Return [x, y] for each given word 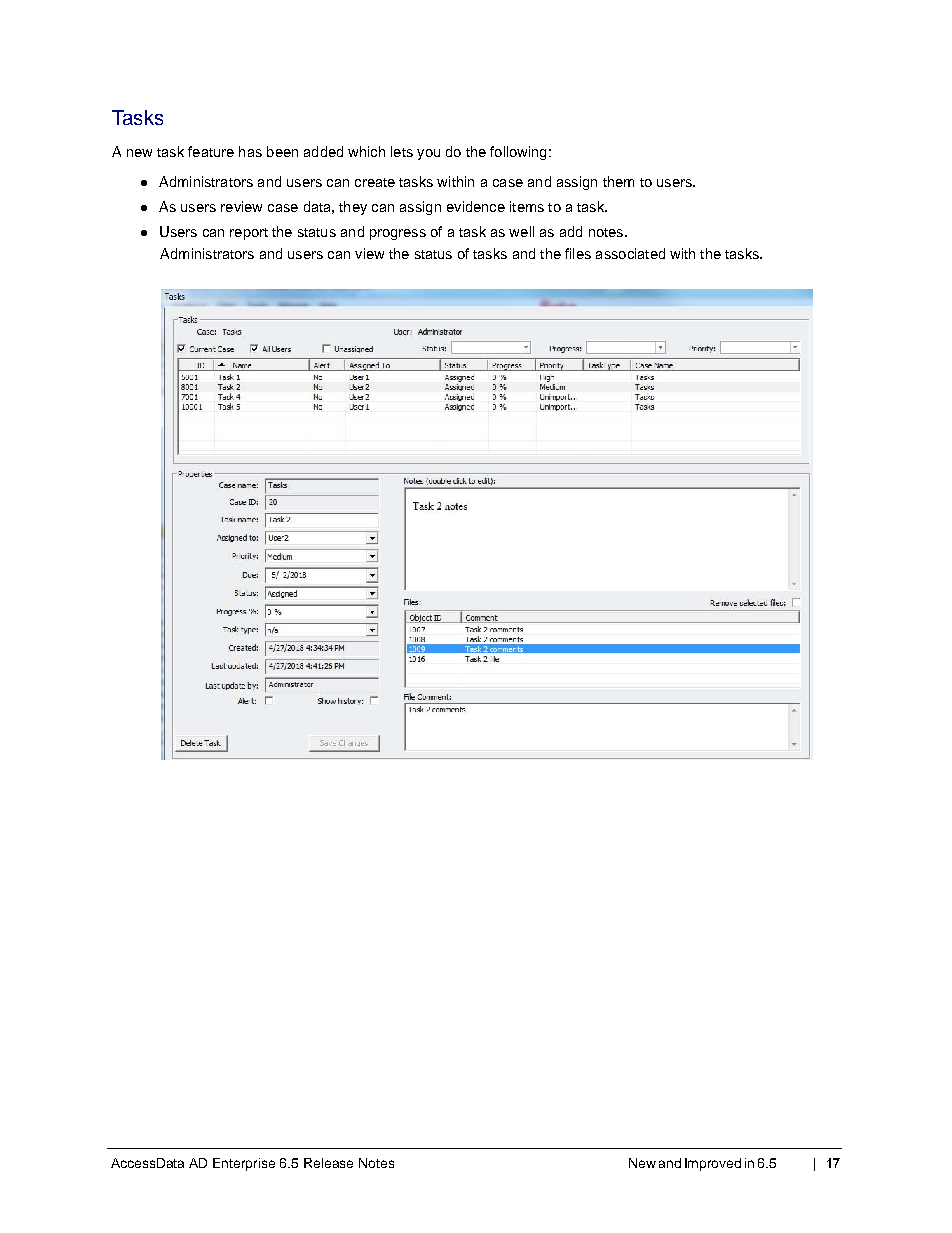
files [578, 253]
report [249, 234]
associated [630, 253]
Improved [713, 1164]
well [521, 231]
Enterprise [244, 1164]
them [618, 181]
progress [398, 234]
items [527, 206]
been [282, 151]
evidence [476, 206]
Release [328, 1163]
